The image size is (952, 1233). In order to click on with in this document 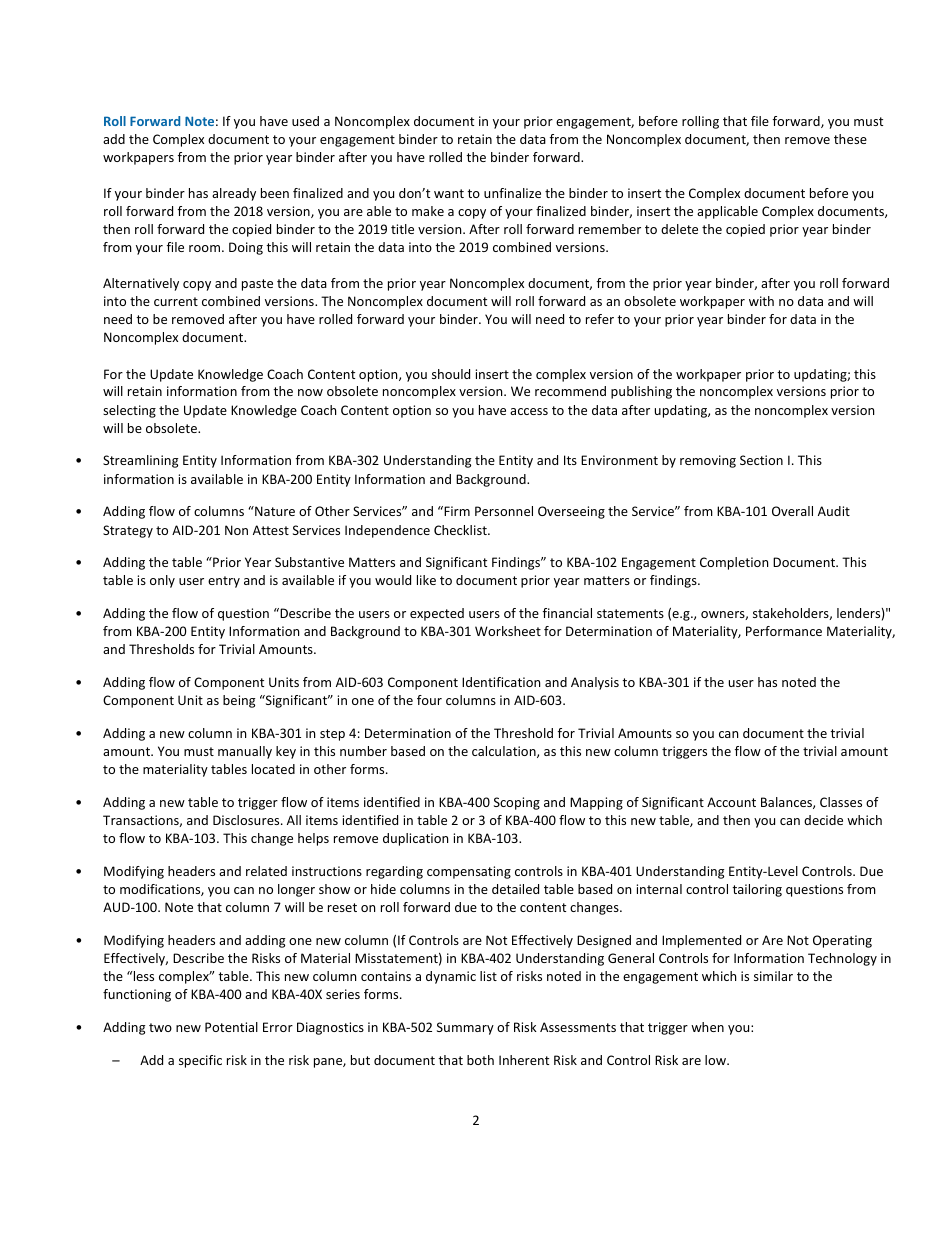, I will do `click(761, 301)`.
